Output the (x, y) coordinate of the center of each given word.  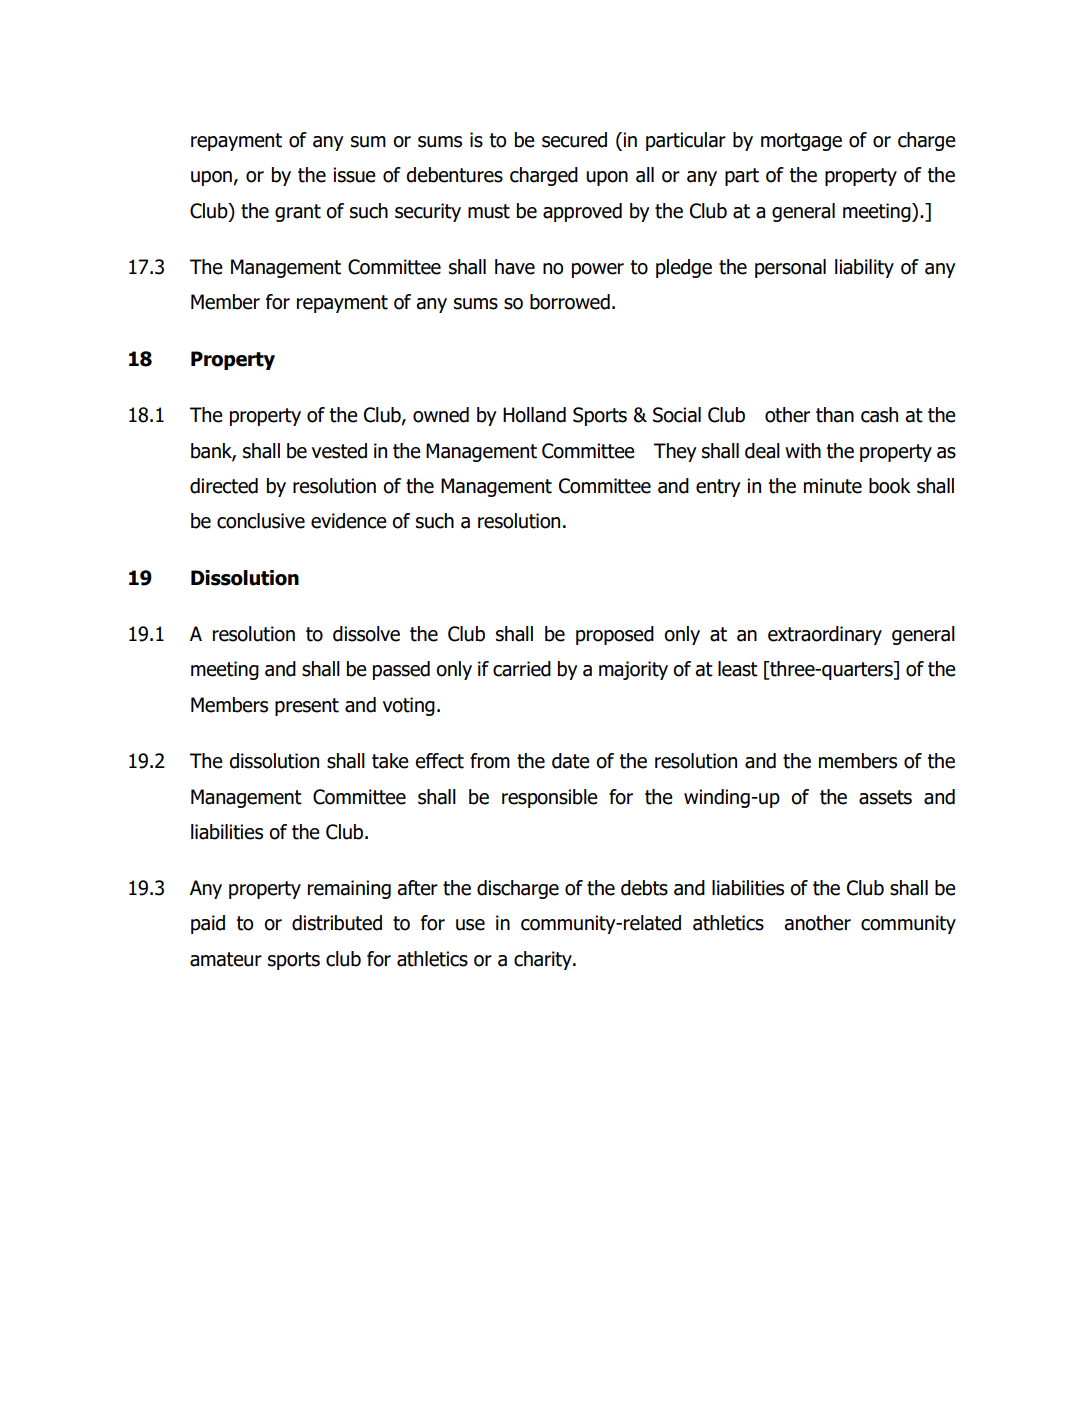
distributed (337, 923)
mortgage (801, 142)
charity (544, 960)
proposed (615, 635)
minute (833, 486)
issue (354, 175)
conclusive (261, 521)
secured (574, 140)
